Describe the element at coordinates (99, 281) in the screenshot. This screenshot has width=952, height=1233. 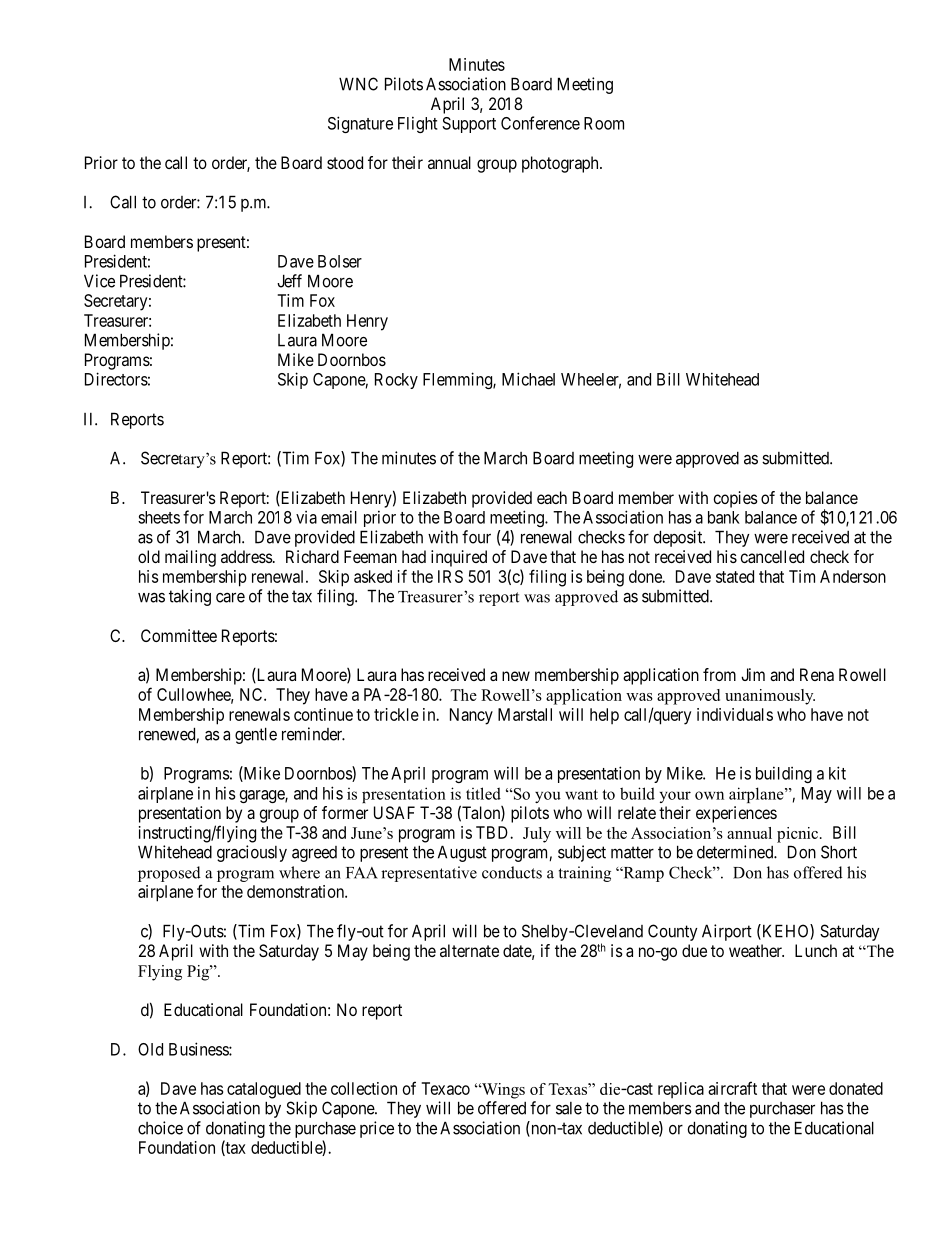
I see `Vice` at that location.
